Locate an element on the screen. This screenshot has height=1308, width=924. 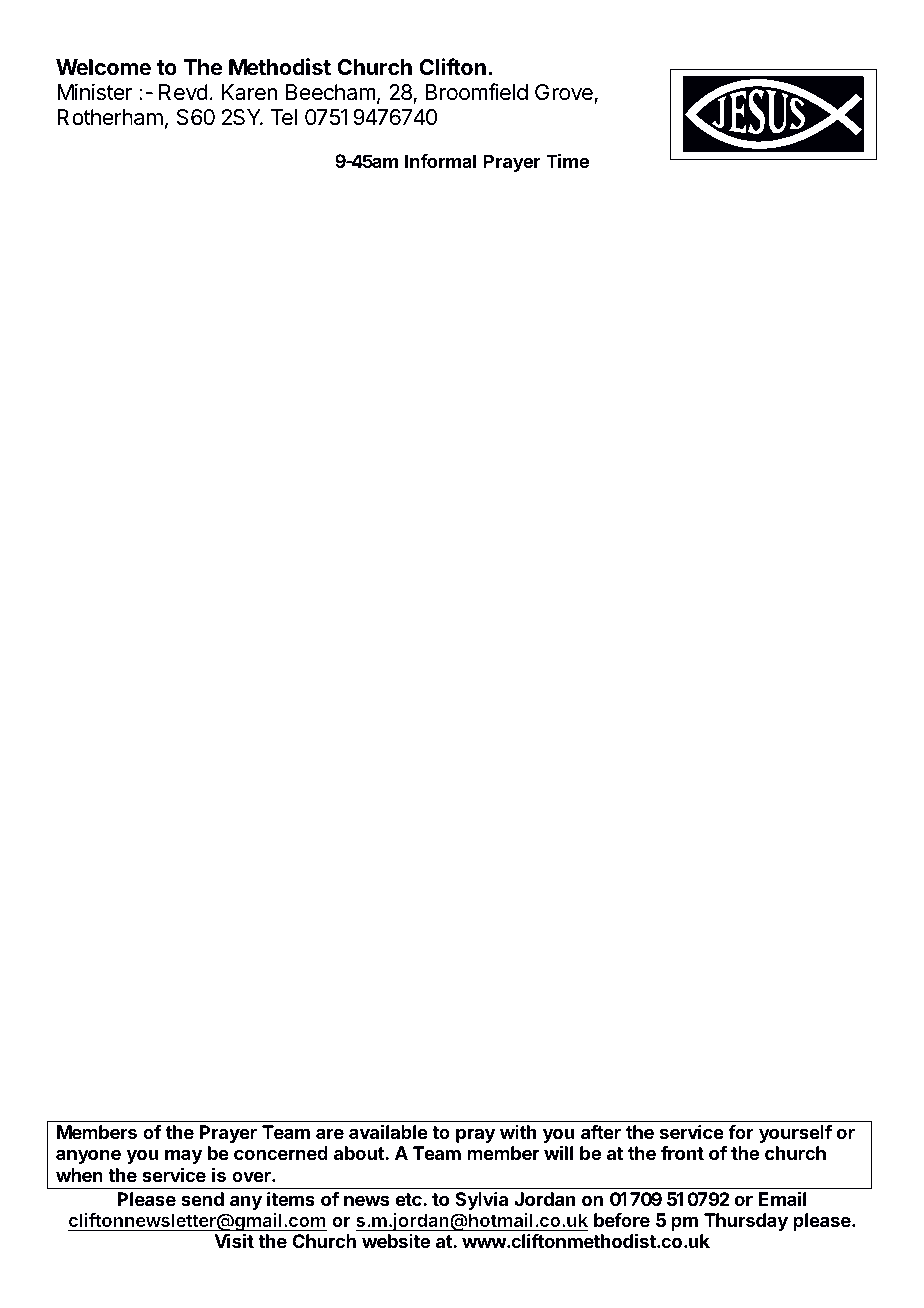
Grove is located at coordinates (564, 92).
